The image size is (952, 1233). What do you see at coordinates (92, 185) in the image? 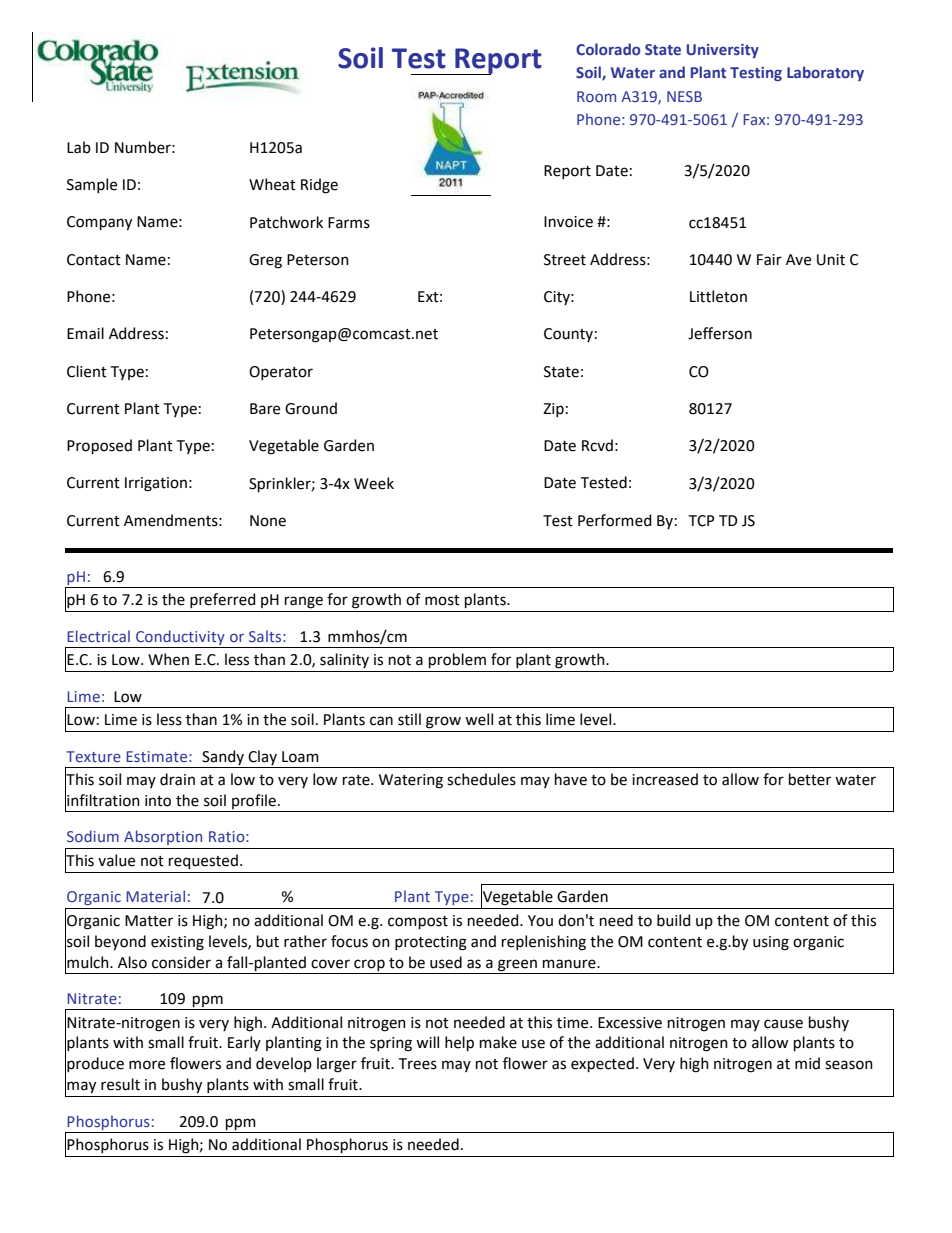
I see `Sample` at bounding box center [92, 185].
